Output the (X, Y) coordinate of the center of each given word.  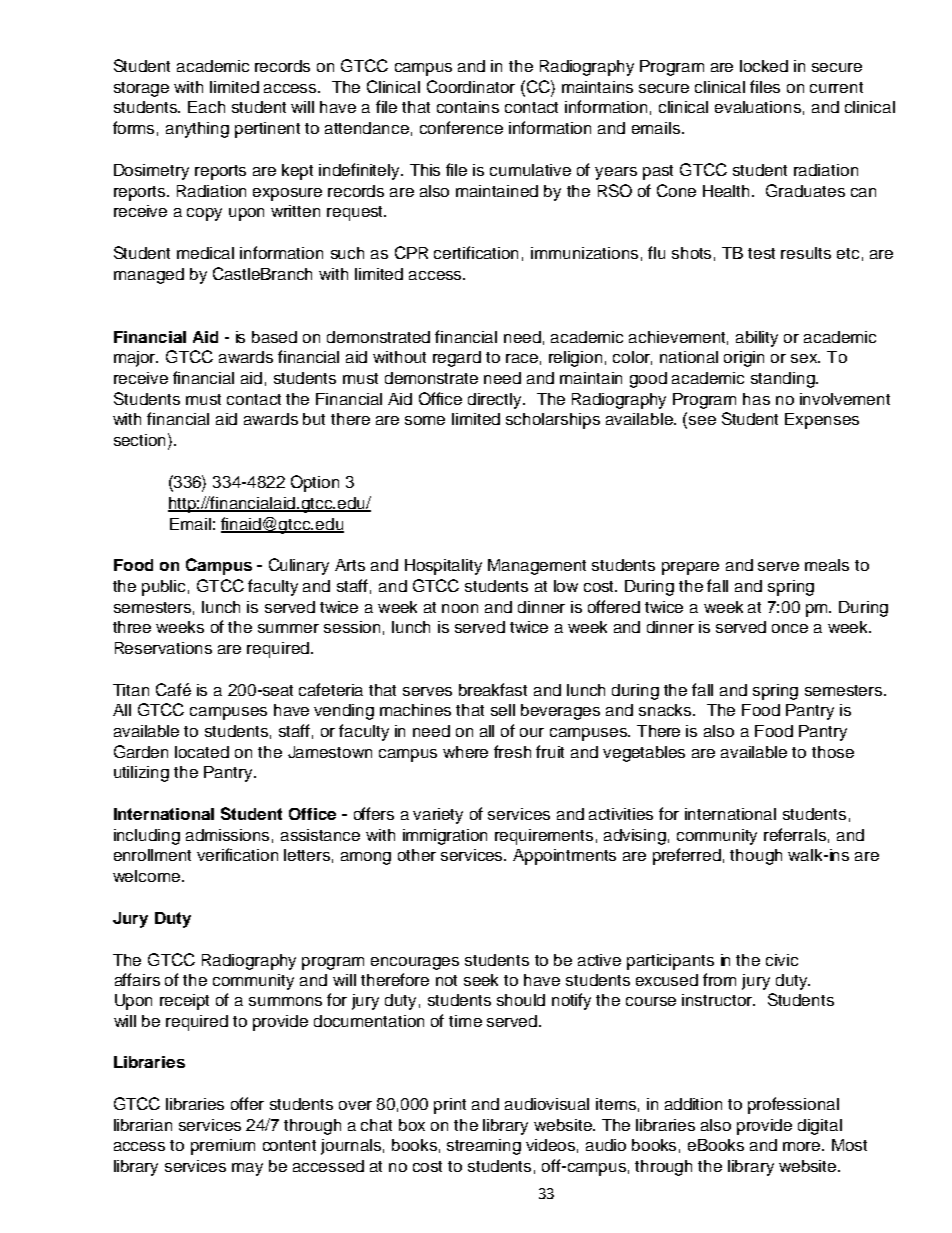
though (756, 857)
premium (223, 1147)
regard (457, 359)
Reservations (163, 648)
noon (460, 608)
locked (764, 66)
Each (206, 107)
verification (237, 854)
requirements (544, 837)
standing (784, 380)
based (274, 337)
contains (468, 107)
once (790, 628)
